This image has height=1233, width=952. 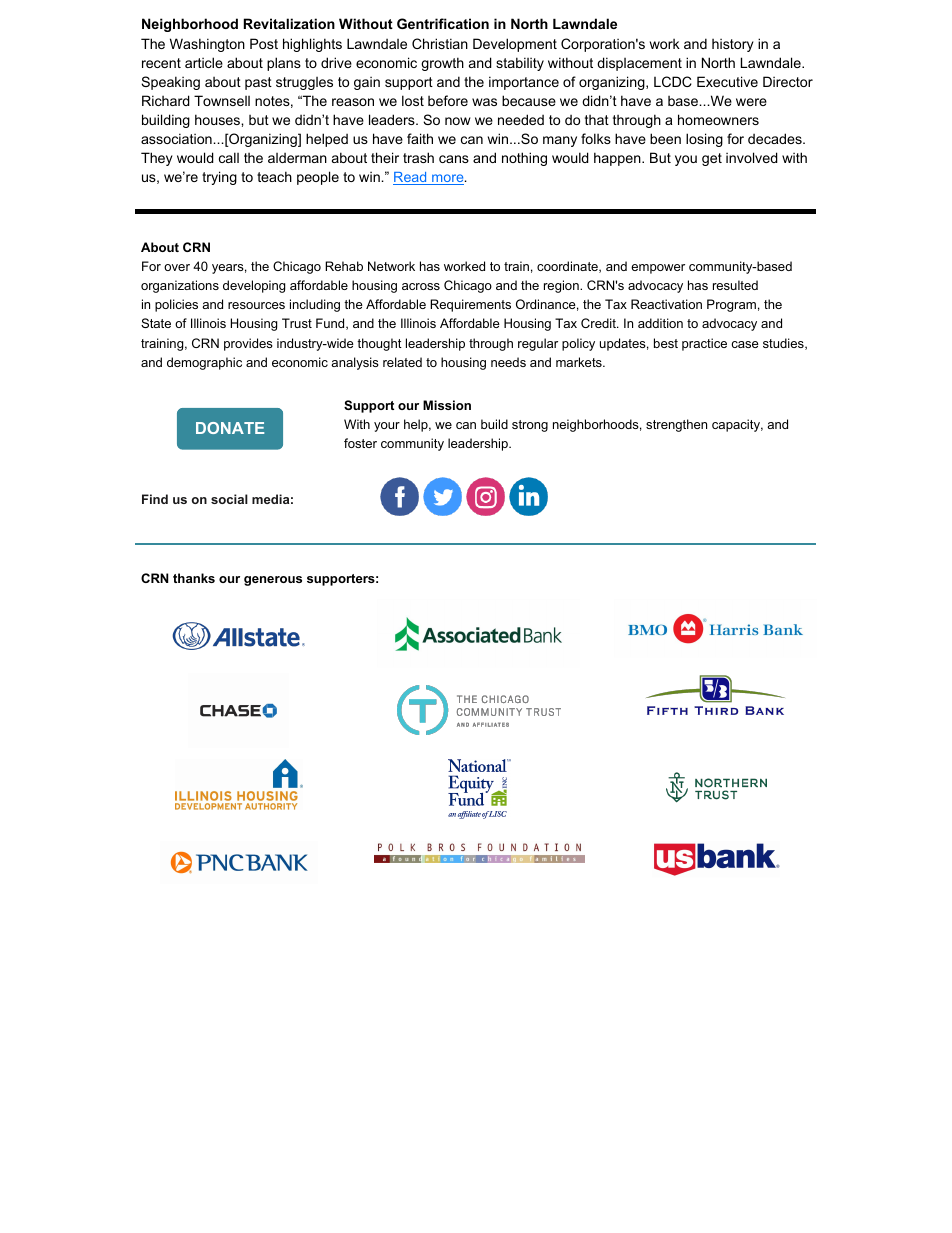 What do you see at coordinates (530, 426) in the image?
I see `strong` at bounding box center [530, 426].
